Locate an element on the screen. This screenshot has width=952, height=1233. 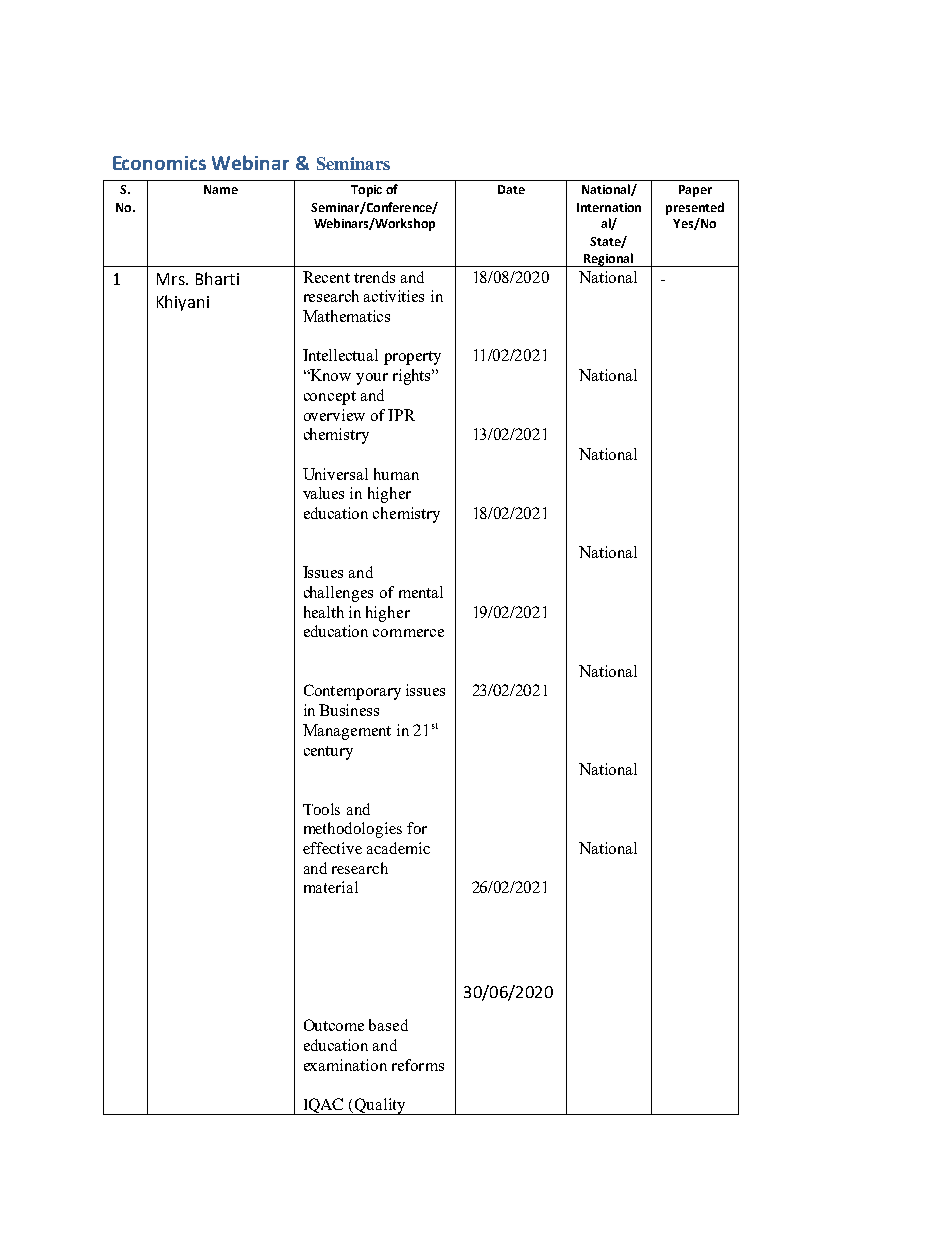
commerce is located at coordinates (408, 633).
